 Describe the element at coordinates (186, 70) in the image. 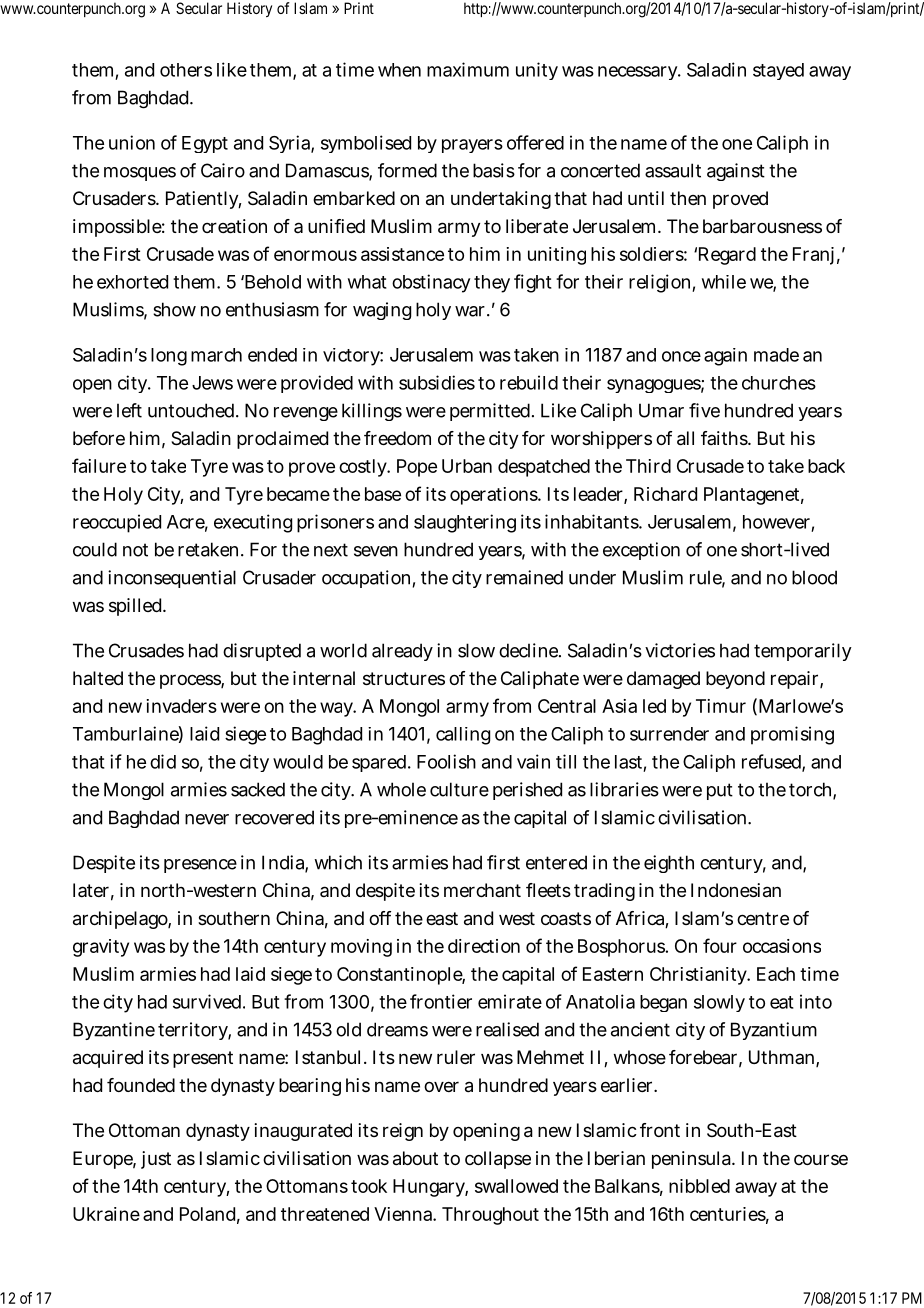

I see `others` at that location.
